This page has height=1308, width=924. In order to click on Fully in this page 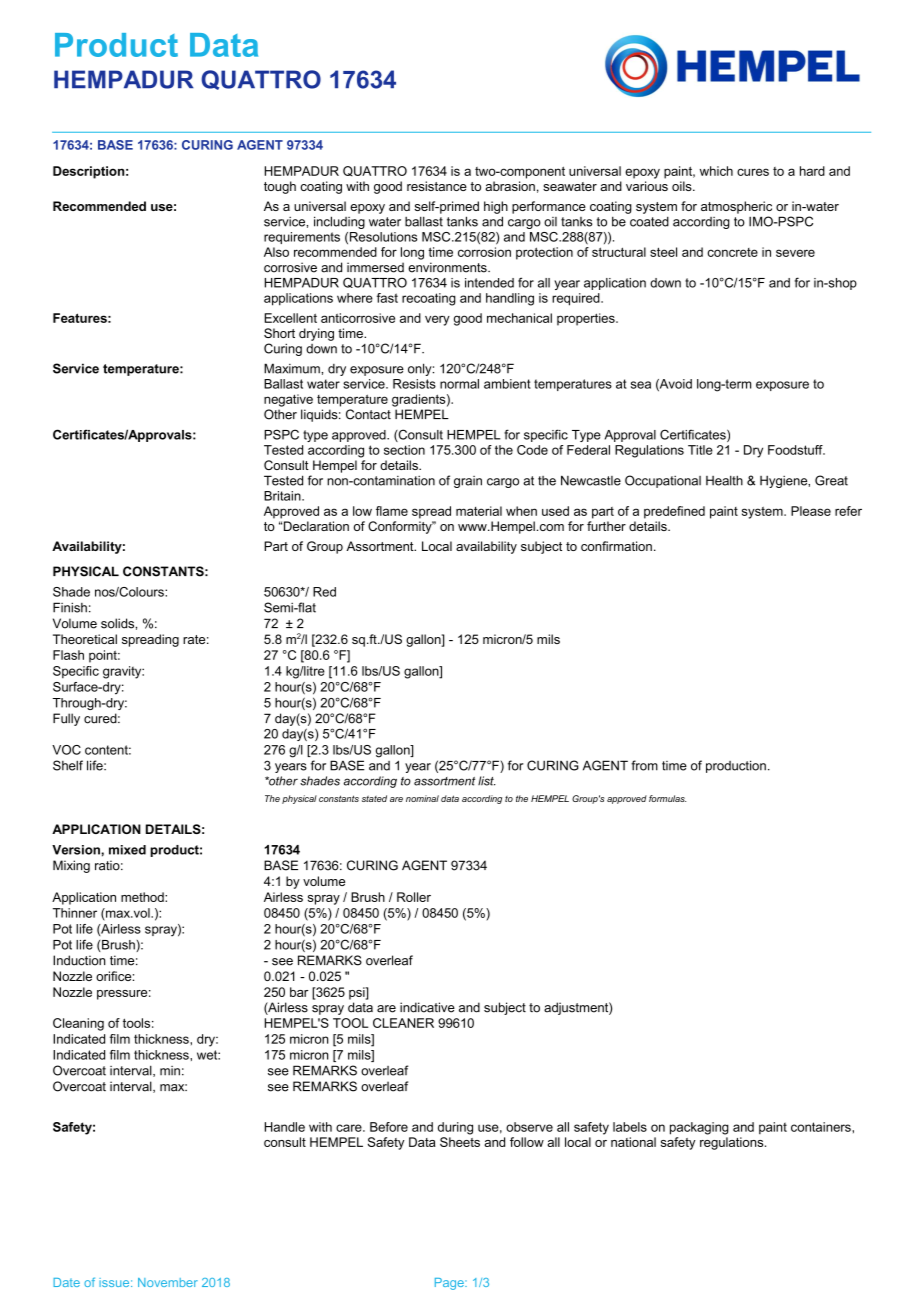, I will do `click(66, 719)`.
